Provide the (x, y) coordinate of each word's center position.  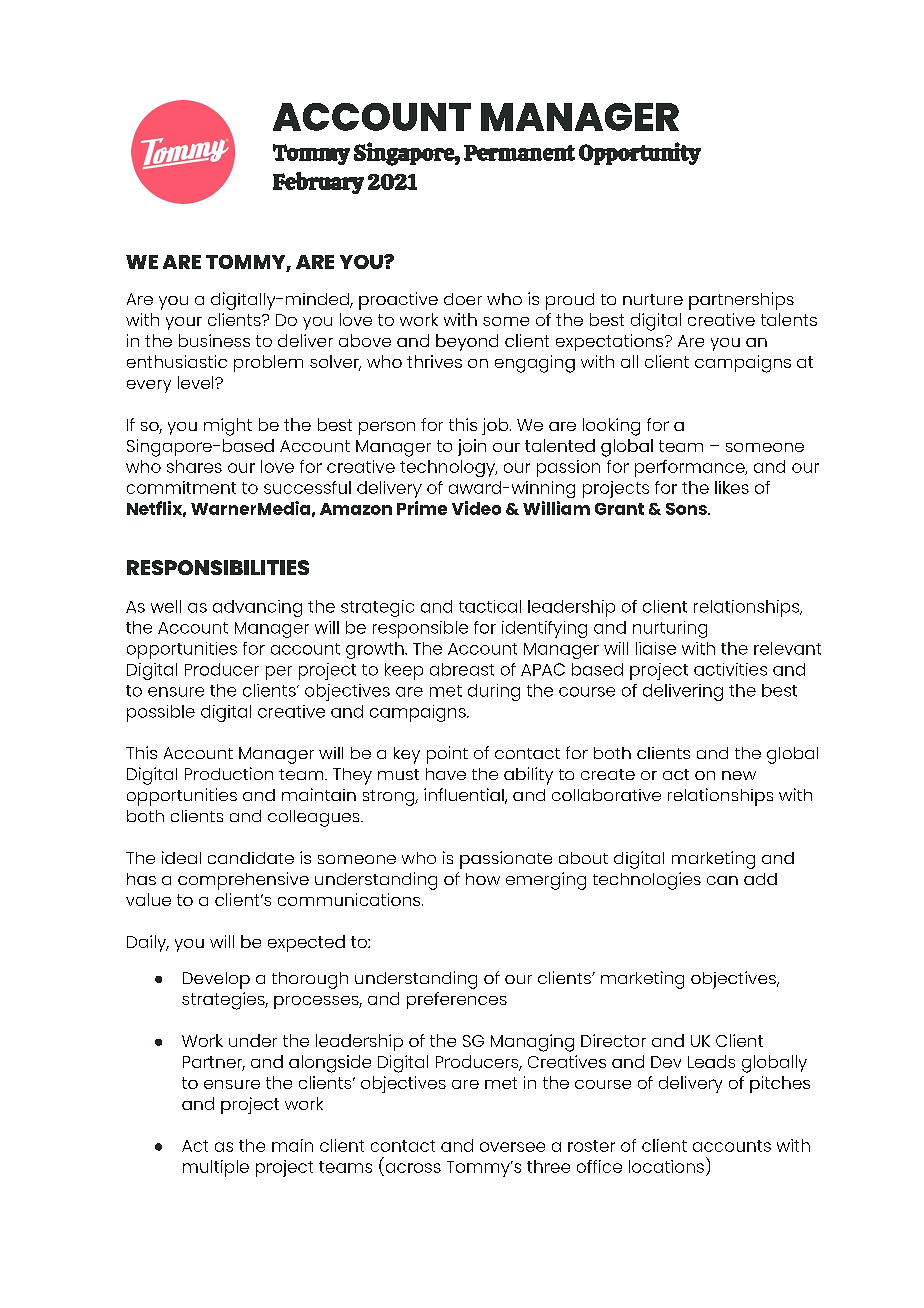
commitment (181, 487)
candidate (251, 858)
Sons (687, 509)
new (739, 775)
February (318, 183)
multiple (216, 1168)
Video (476, 508)
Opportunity (640, 153)
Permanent (519, 153)
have (446, 774)
